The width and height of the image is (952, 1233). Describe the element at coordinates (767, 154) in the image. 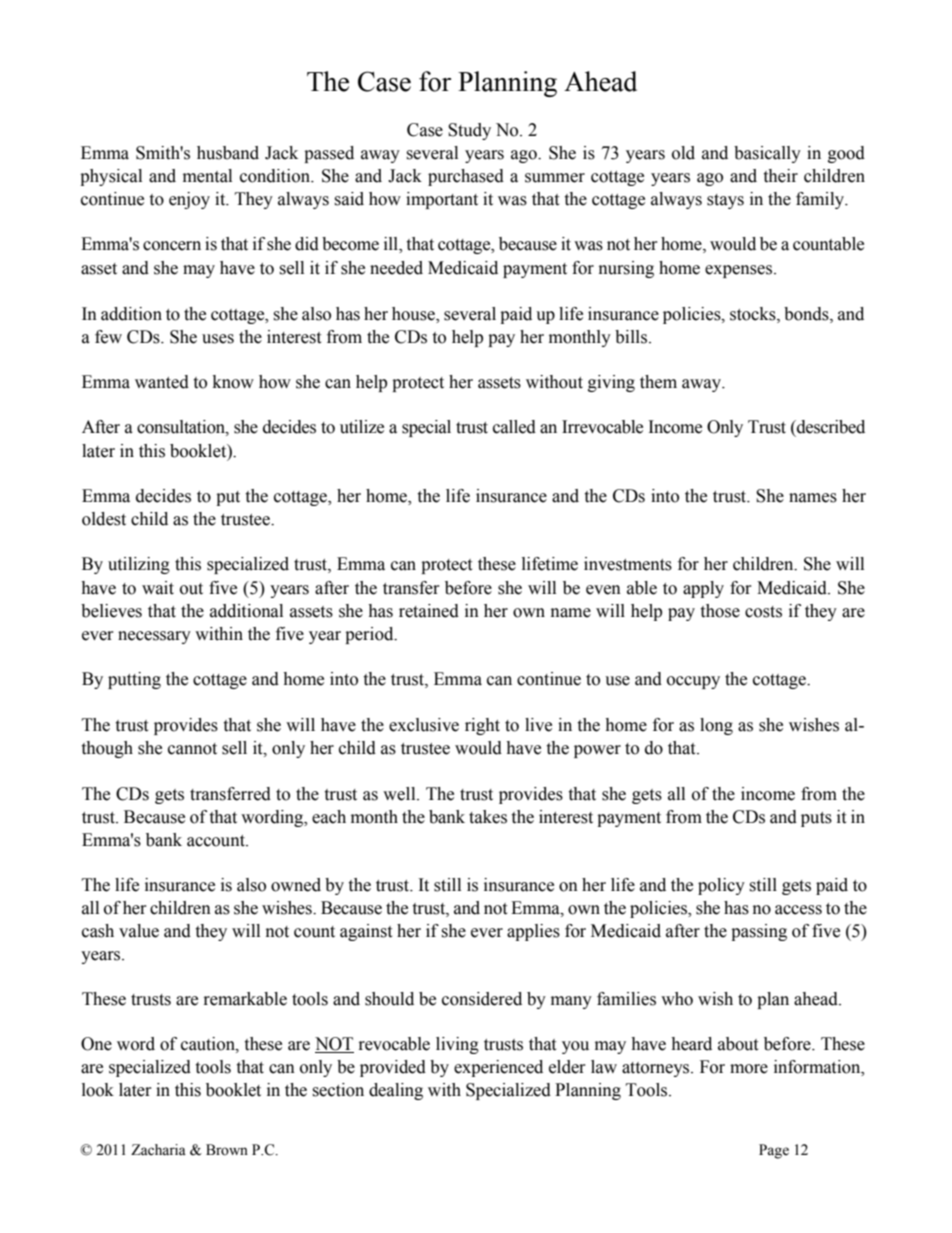

I see `basically` at that location.
